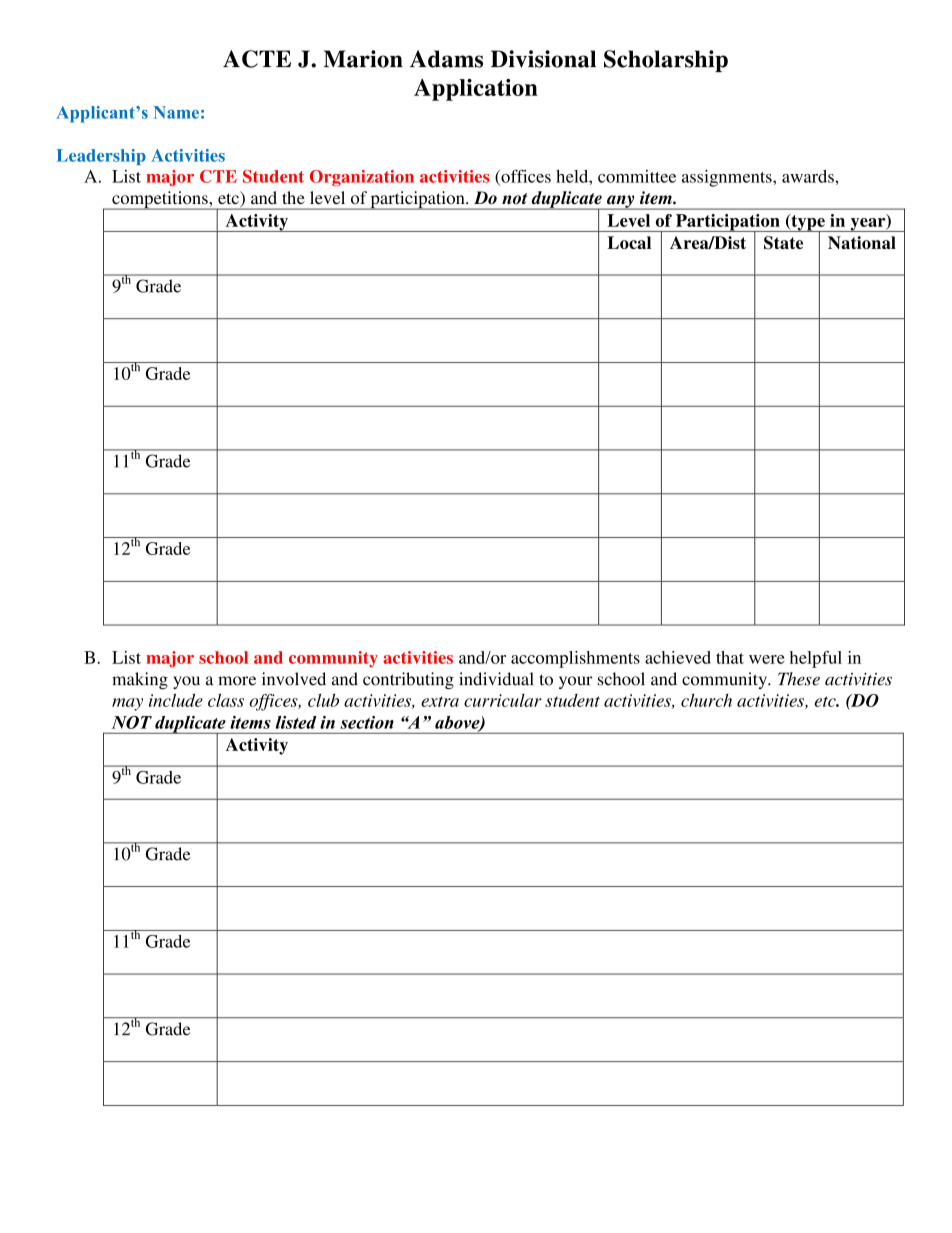 The width and height of the page is (952, 1233). What do you see at coordinates (629, 242) in the page?
I see `Local` at bounding box center [629, 242].
